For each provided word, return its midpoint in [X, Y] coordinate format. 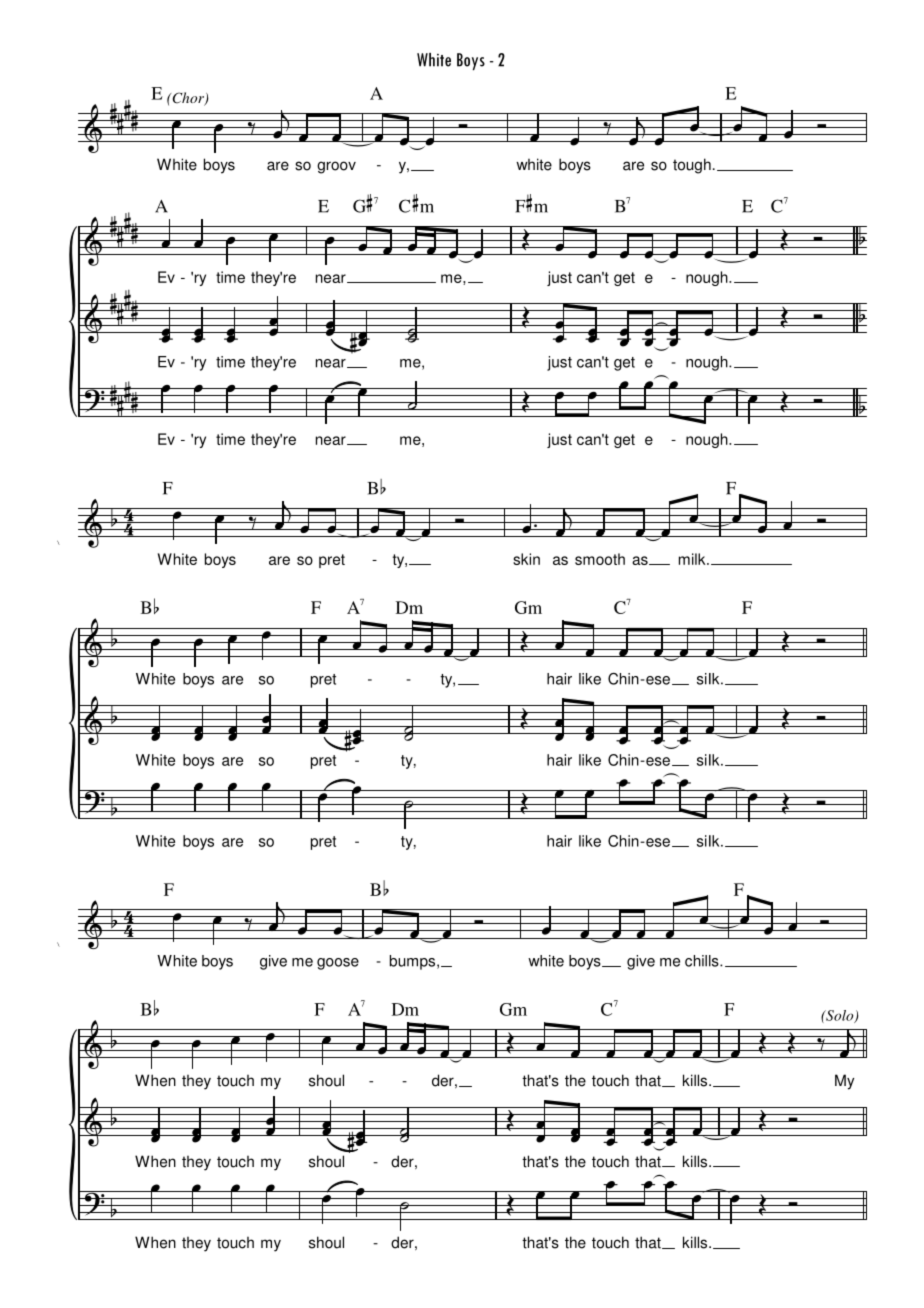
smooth [600, 559]
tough [692, 166]
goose [338, 964]
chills [703, 961]
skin [526, 559]
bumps [414, 962]
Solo [840, 1016]
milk [693, 559]
